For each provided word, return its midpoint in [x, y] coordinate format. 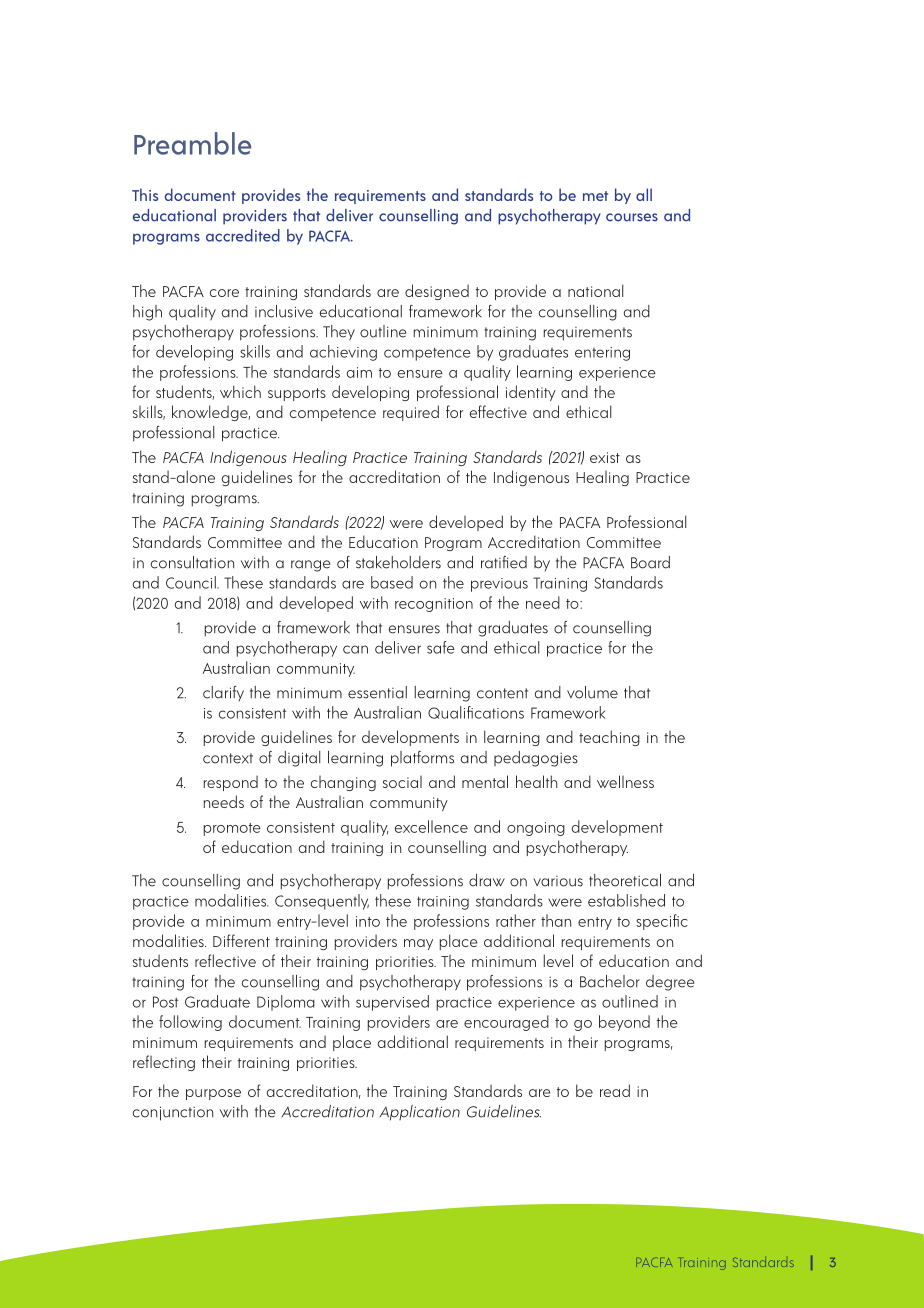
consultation [192, 562]
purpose [213, 1094]
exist [605, 457]
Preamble [192, 143]
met [595, 196]
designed [437, 292]
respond [231, 783]
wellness [625, 781]
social [402, 782]
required [411, 413]
